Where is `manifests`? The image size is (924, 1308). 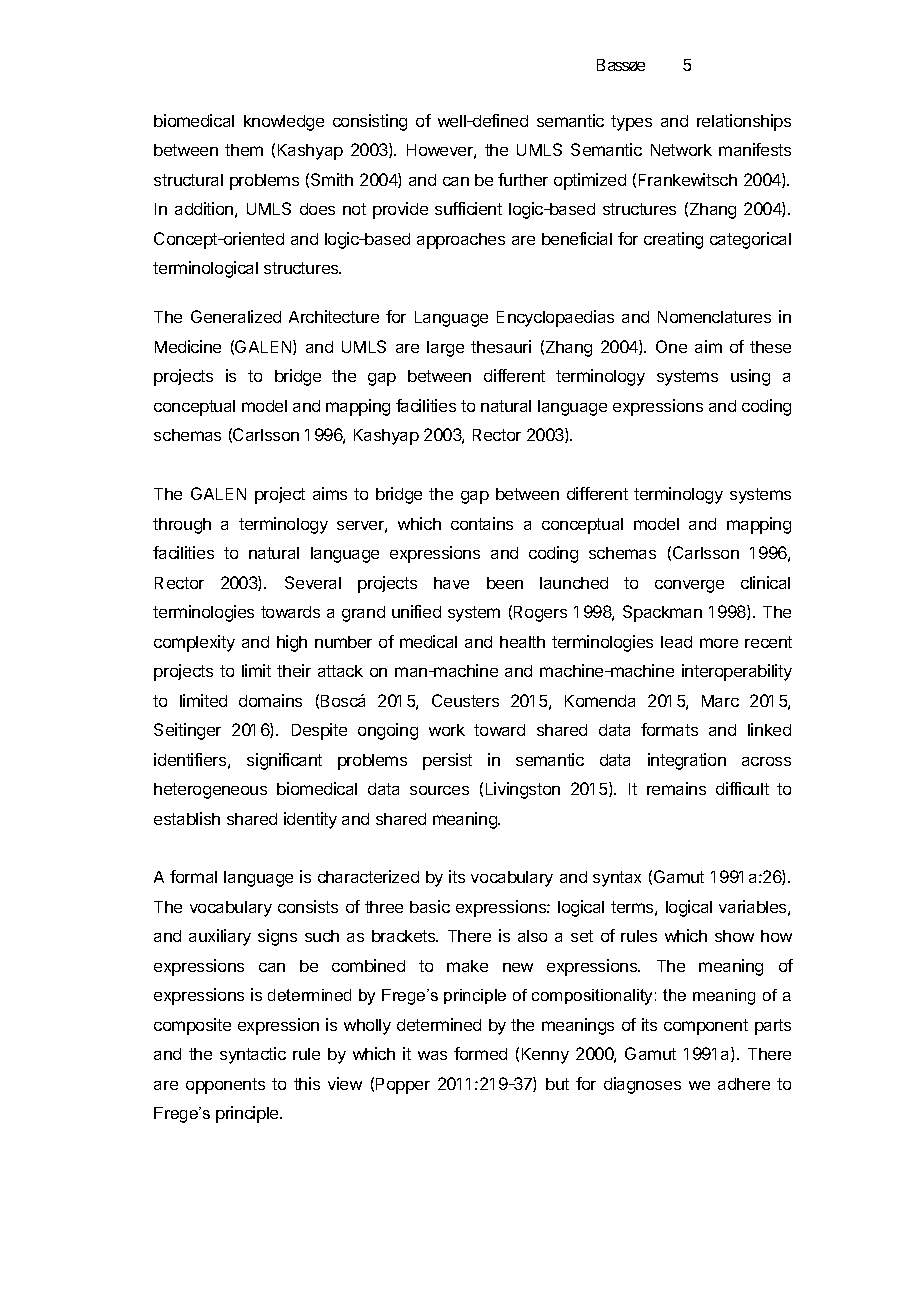
manifests is located at coordinates (755, 149).
